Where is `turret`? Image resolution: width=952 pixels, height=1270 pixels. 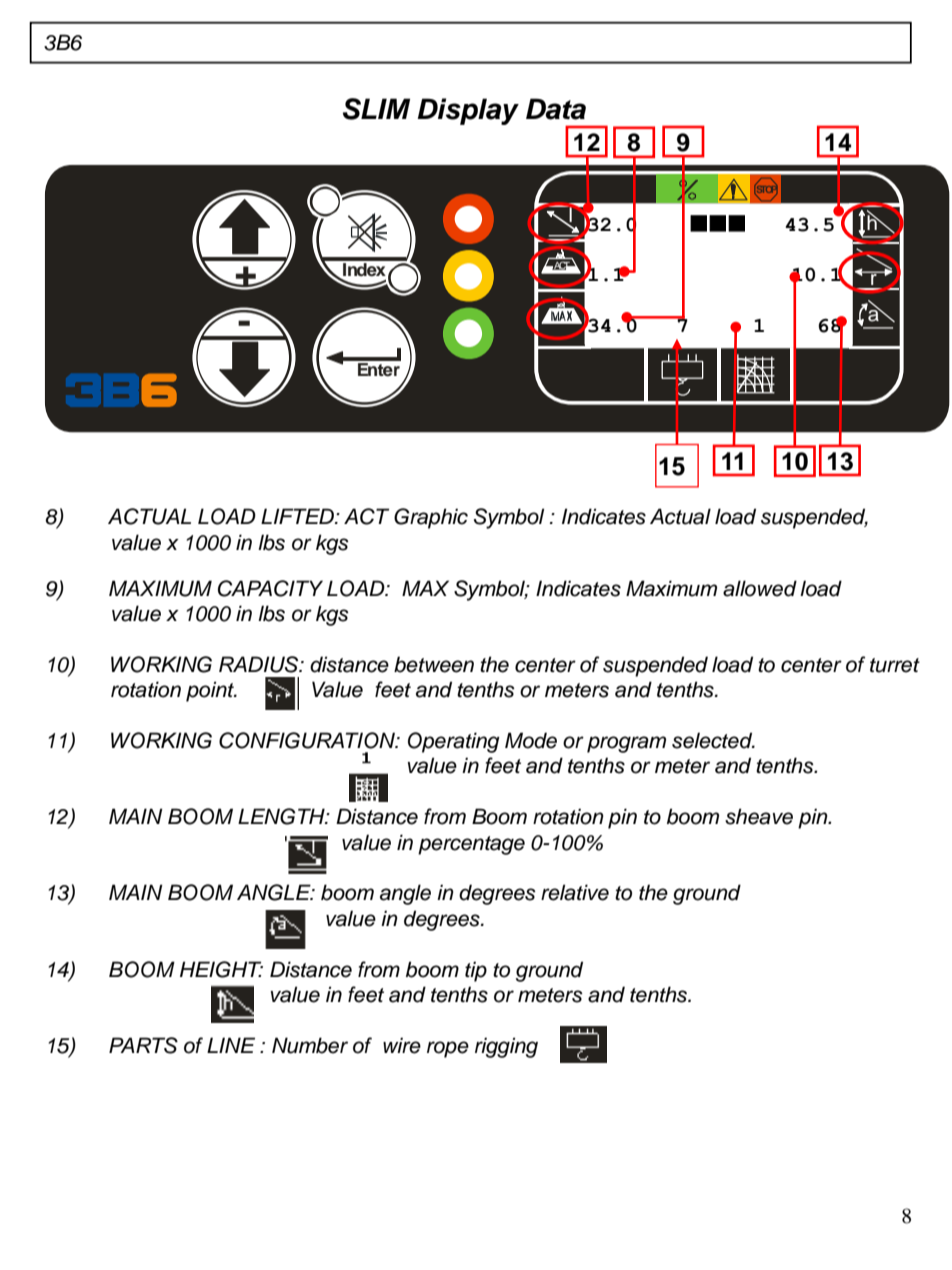
turret is located at coordinates (895, 665).
